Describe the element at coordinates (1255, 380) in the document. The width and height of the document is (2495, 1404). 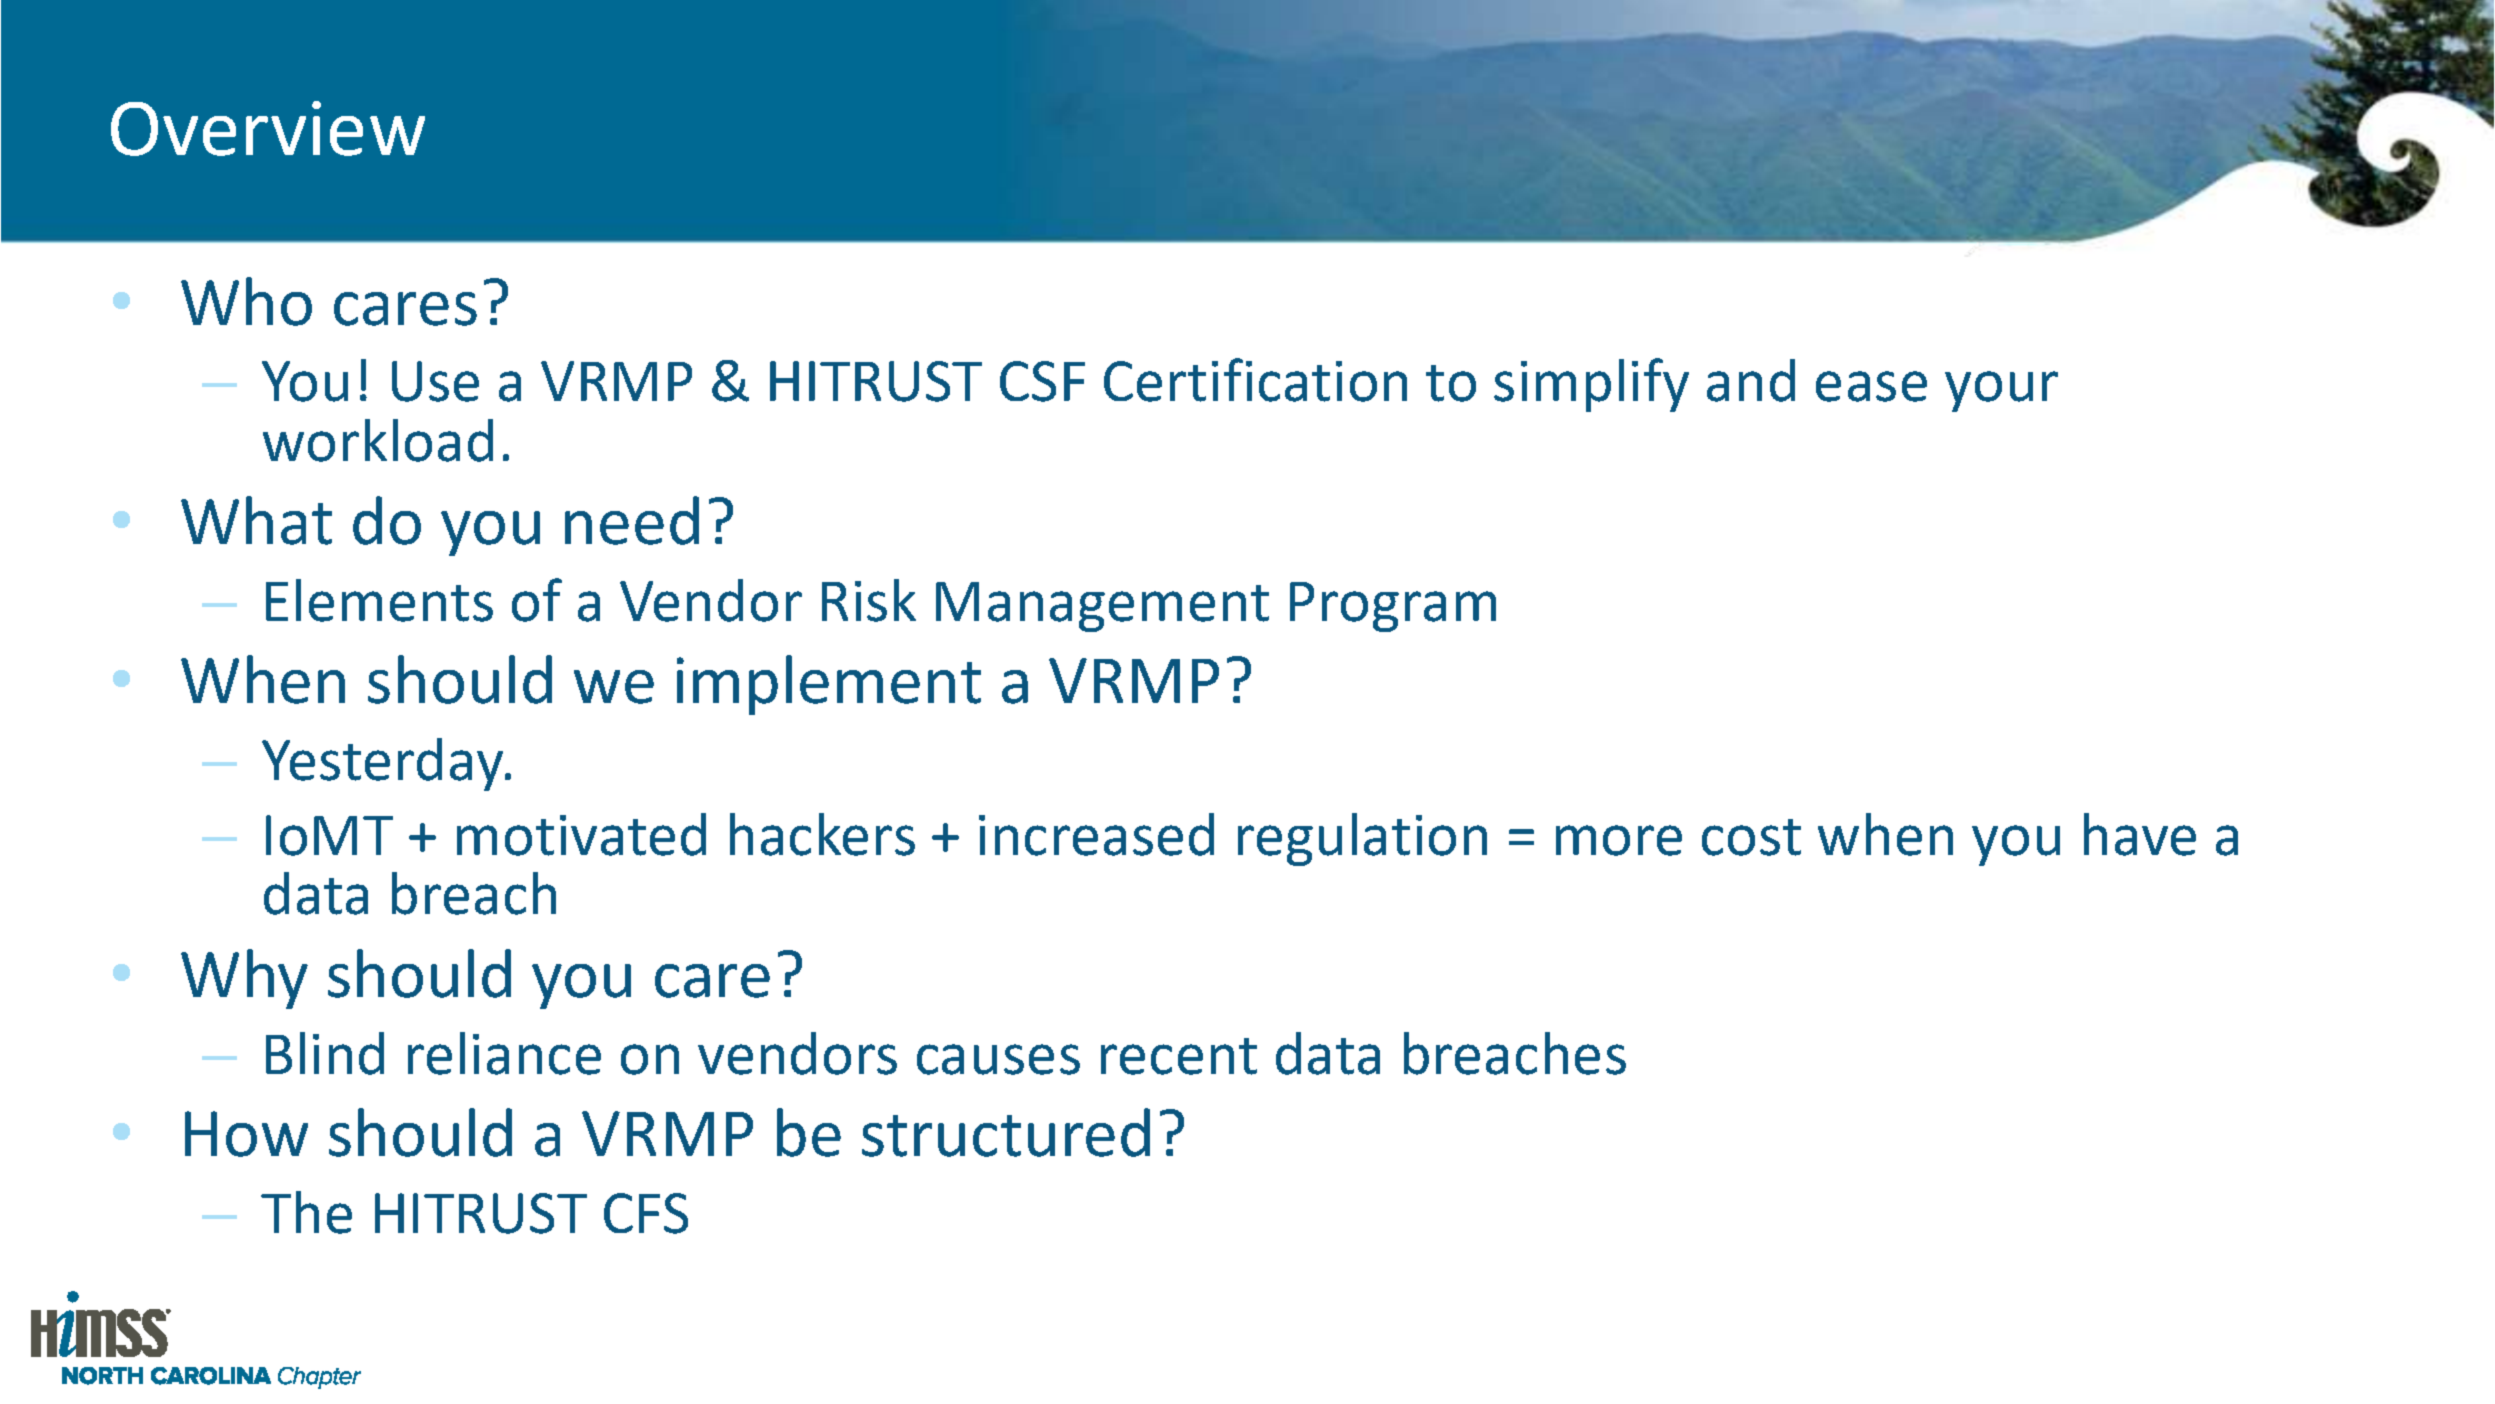
I see `Certification` at that location.
